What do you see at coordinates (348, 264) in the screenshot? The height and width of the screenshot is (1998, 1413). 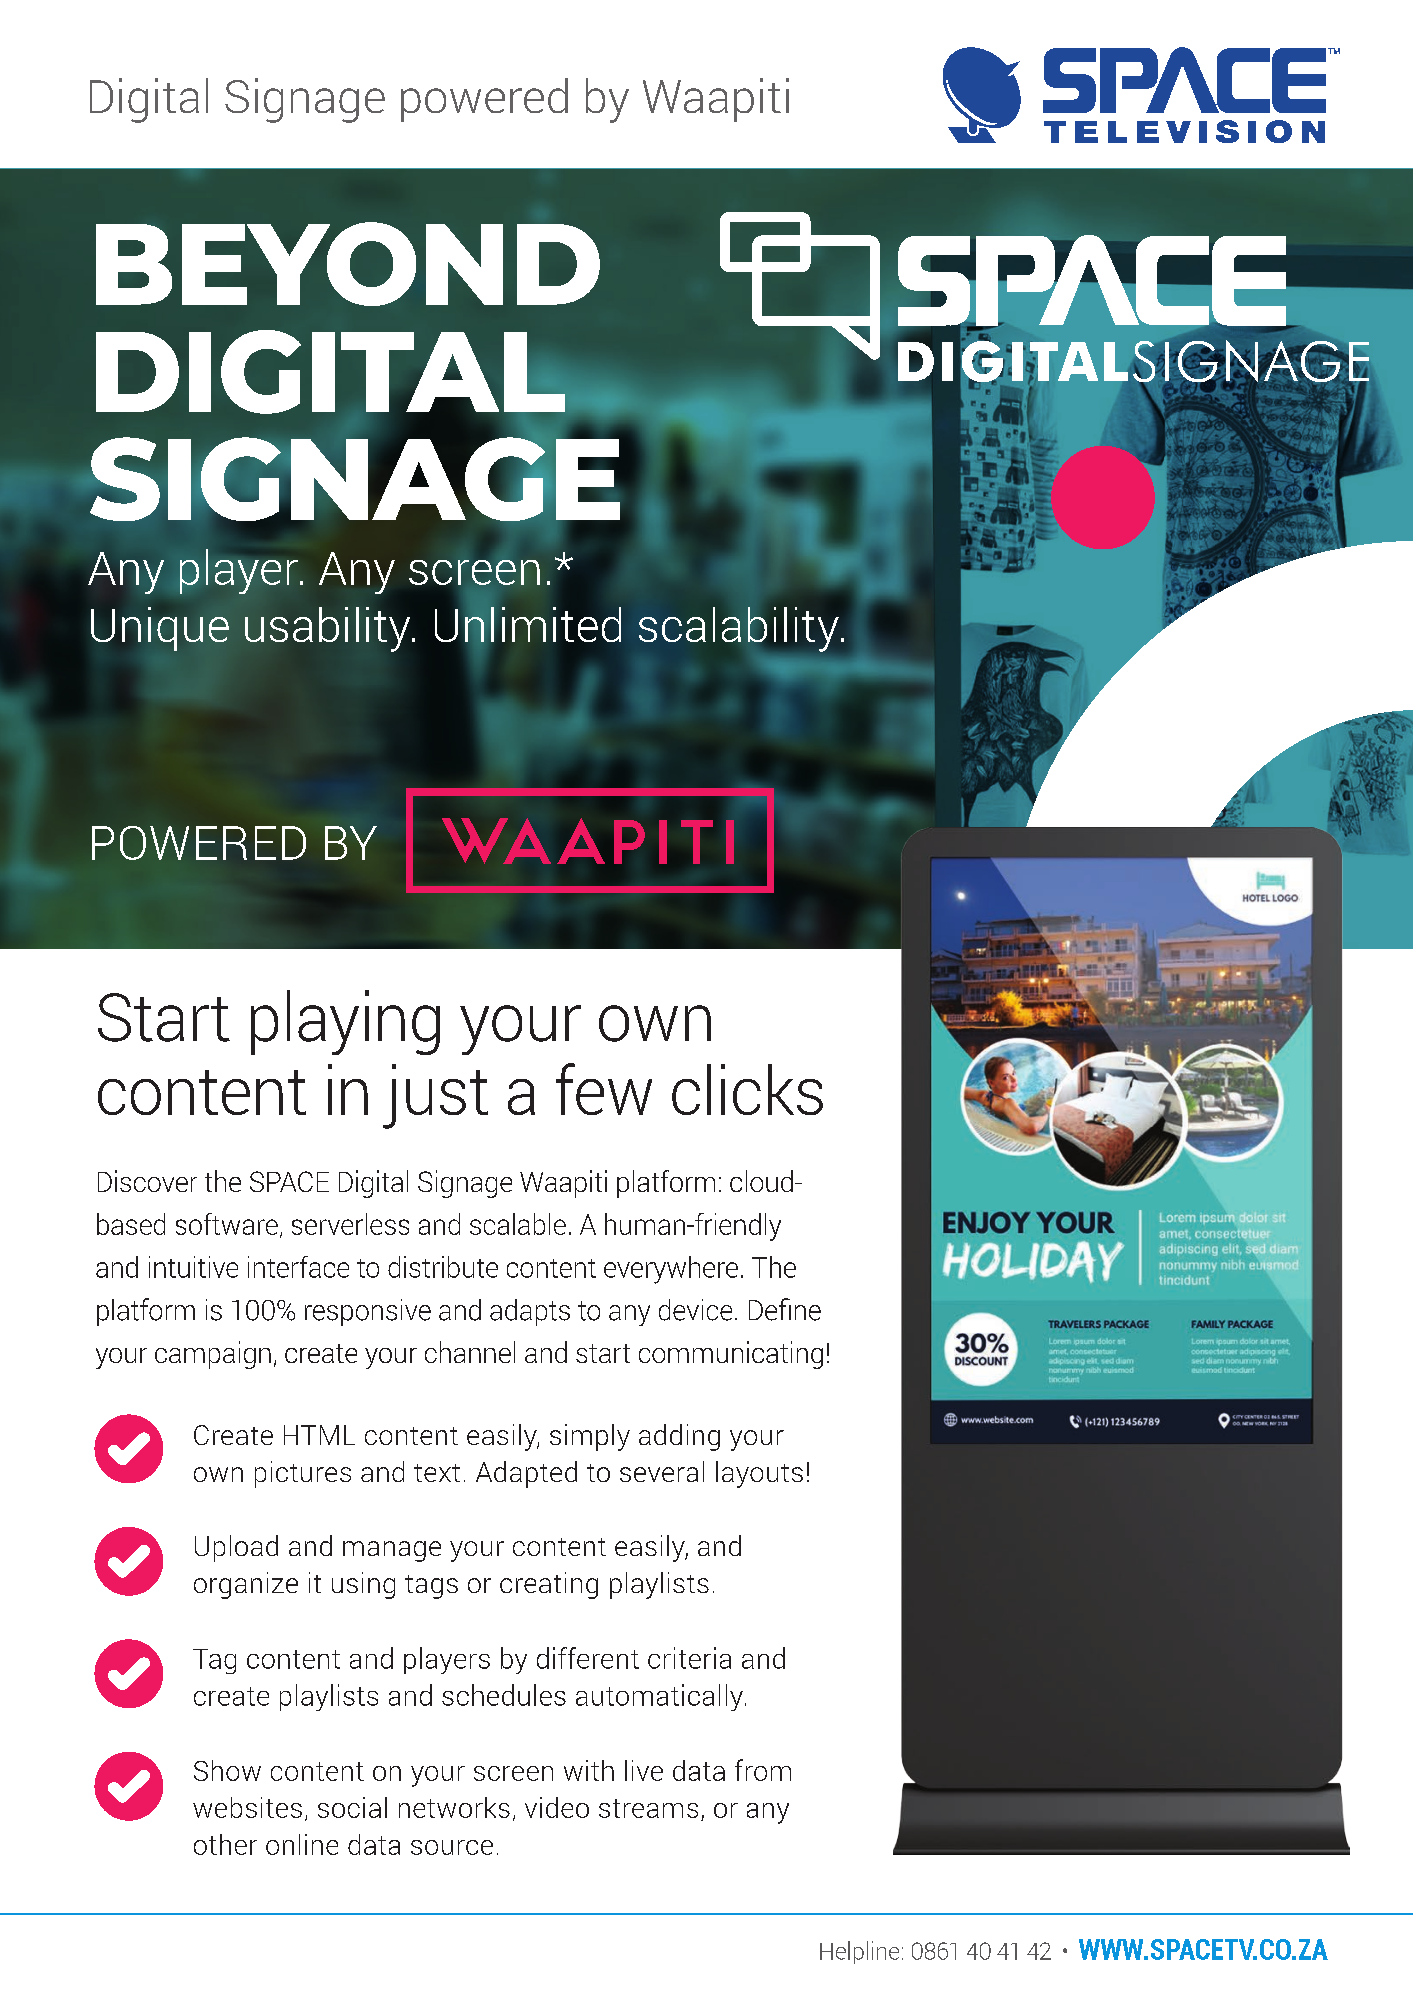 I see `Beyond` at bounding box center [348, 264].
